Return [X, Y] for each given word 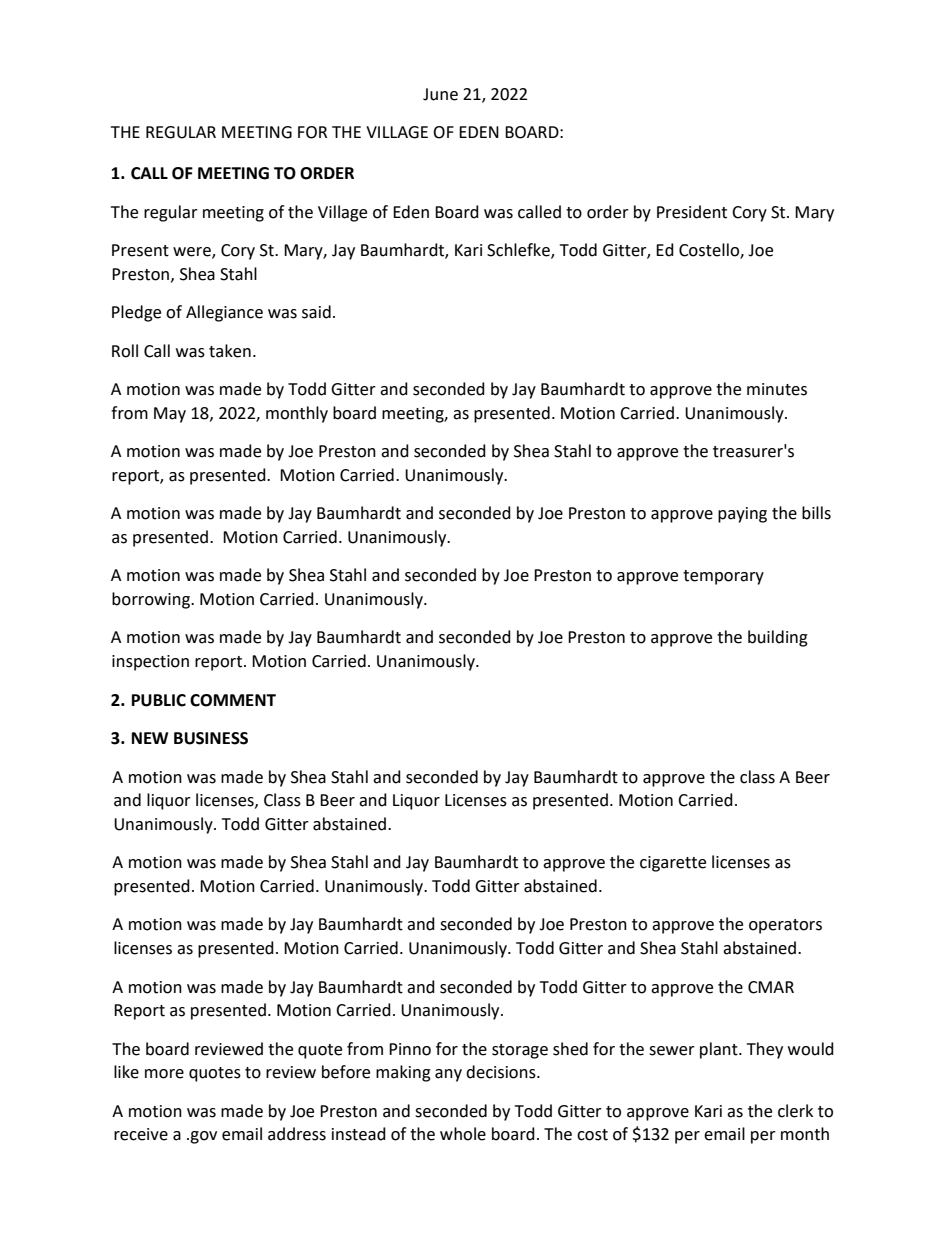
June [440, 94]
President [692, 212]
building [778, 638]
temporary [723, 577]
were [193, 253]
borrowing [152, 600]
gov [203, 1137]
